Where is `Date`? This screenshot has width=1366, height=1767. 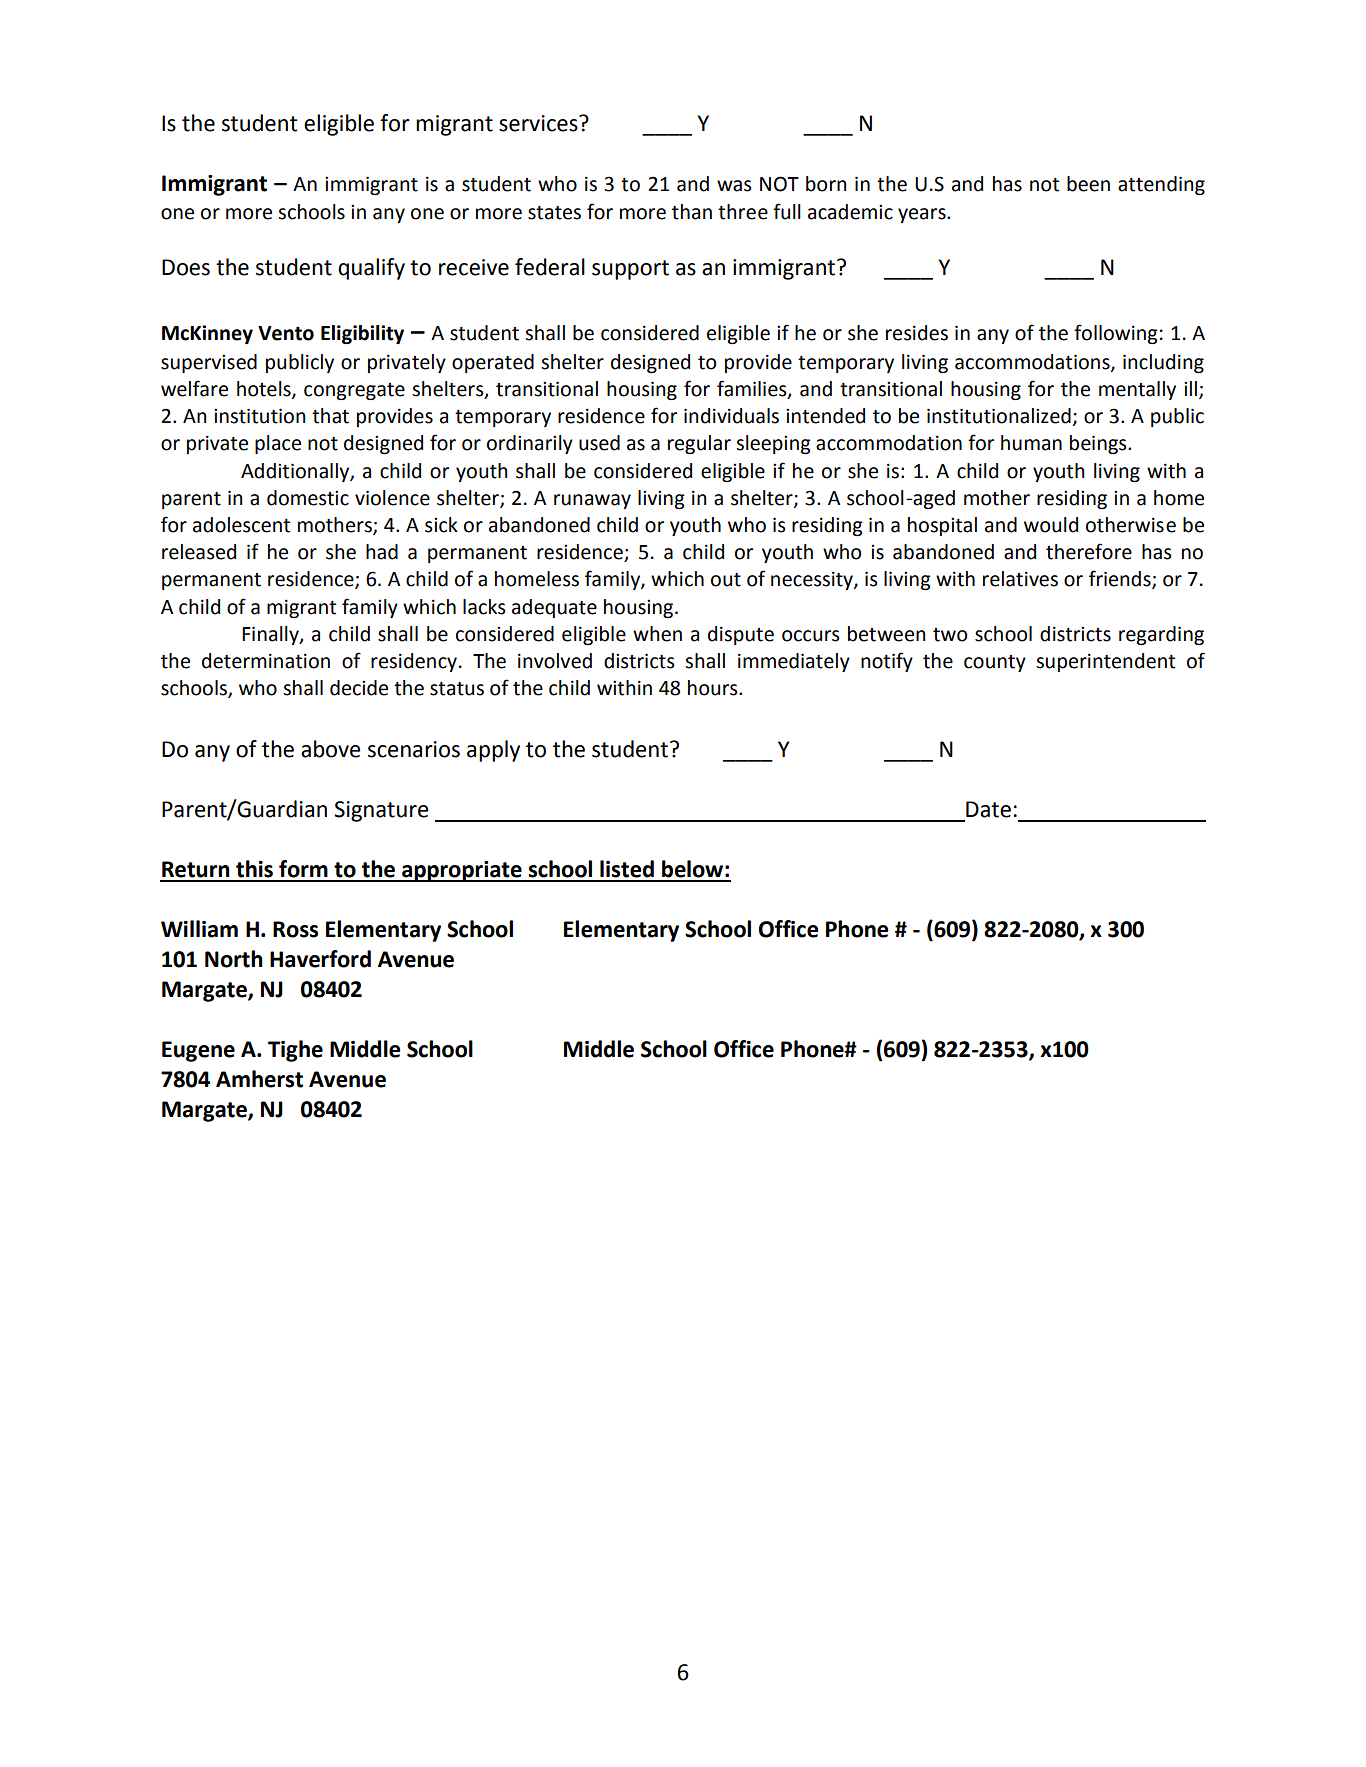 Date is located at coordinates (988, 809).
